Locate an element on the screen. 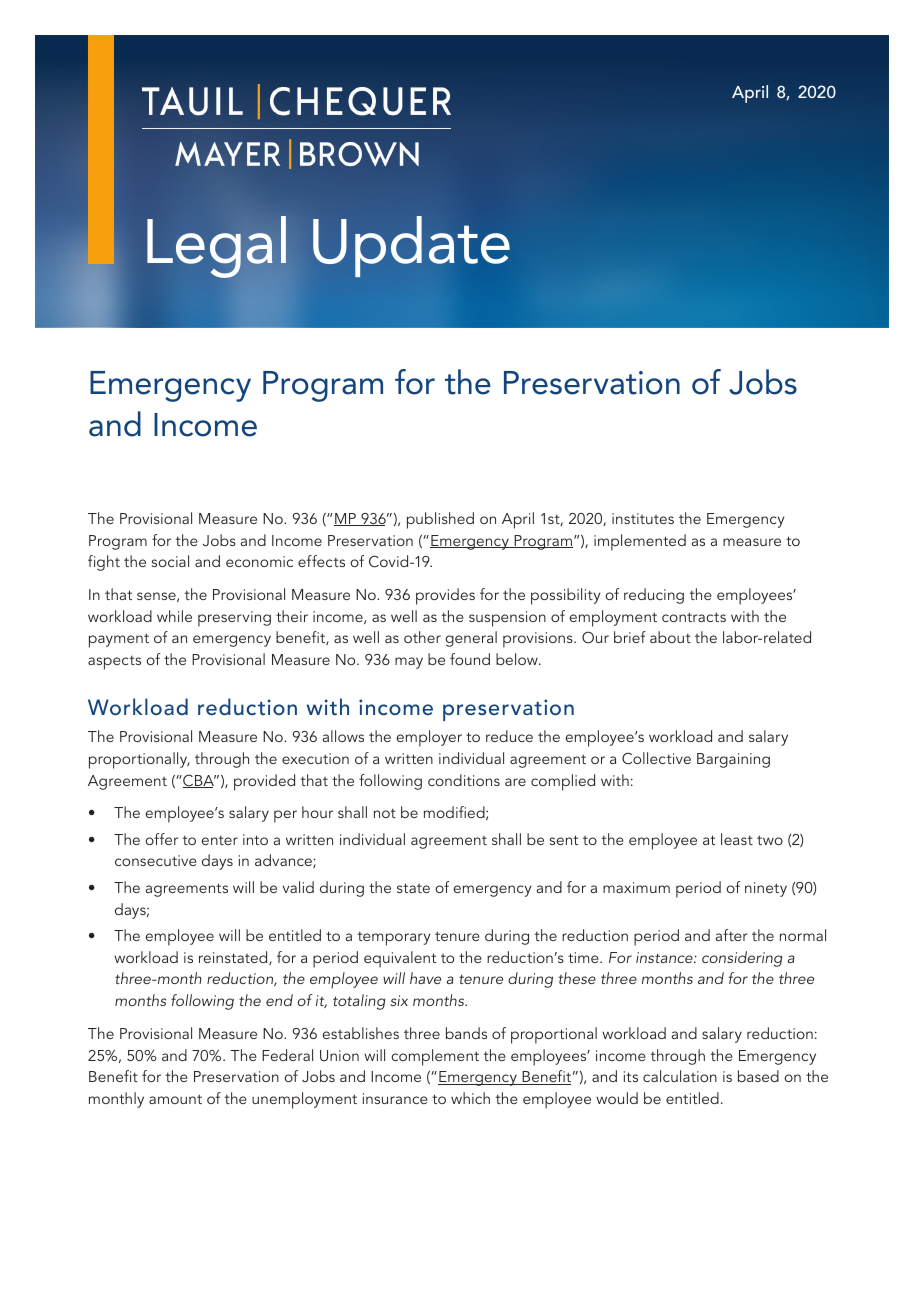 Image resolution: width=924 pixels, height=1308 pixels. found is located at coordinates (470, 659).
